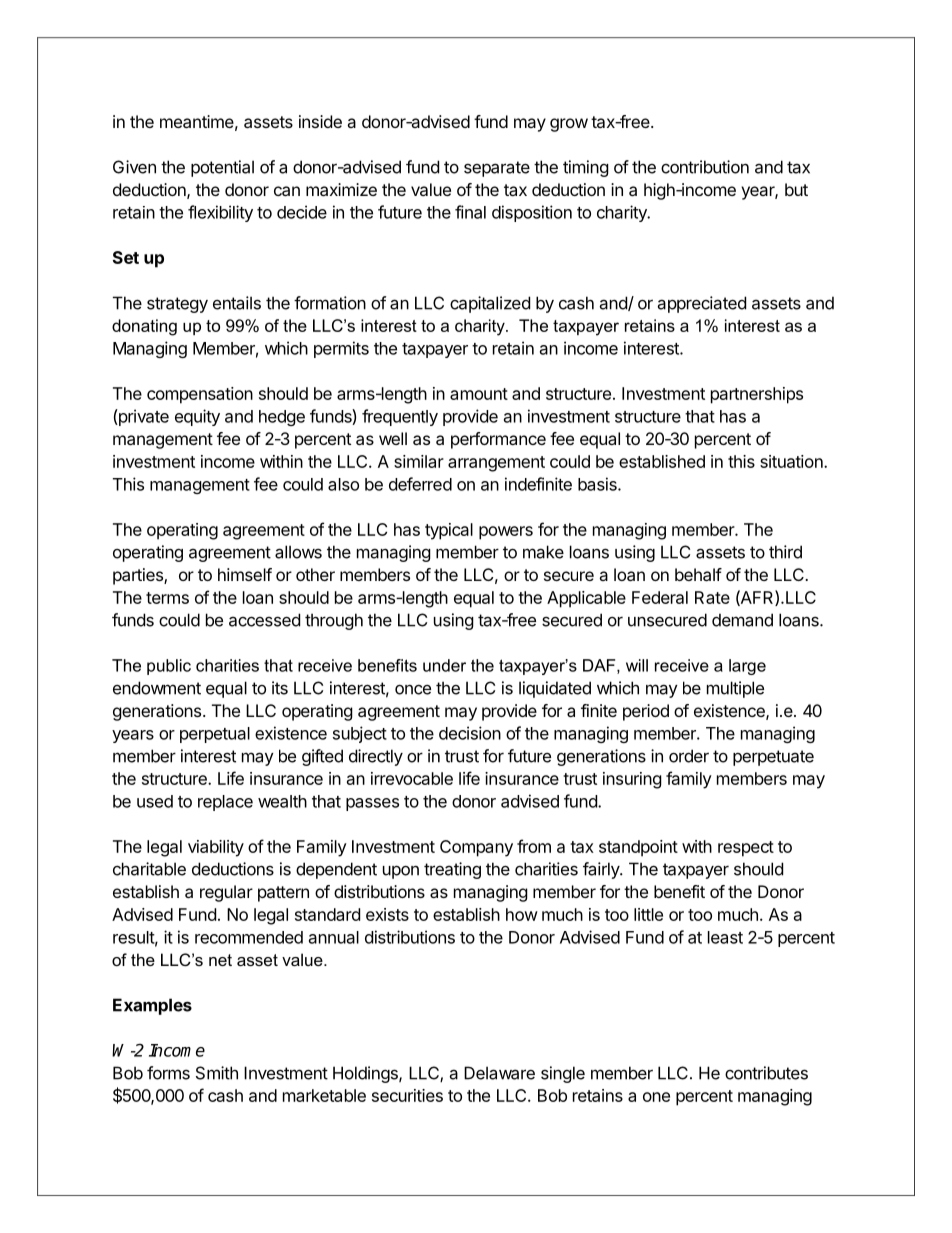 Image resolution: width=952 pixels, height=1233 pixels. Describe the element at coordinates (701, 304) in the document. I see `appreciated` at that location.
